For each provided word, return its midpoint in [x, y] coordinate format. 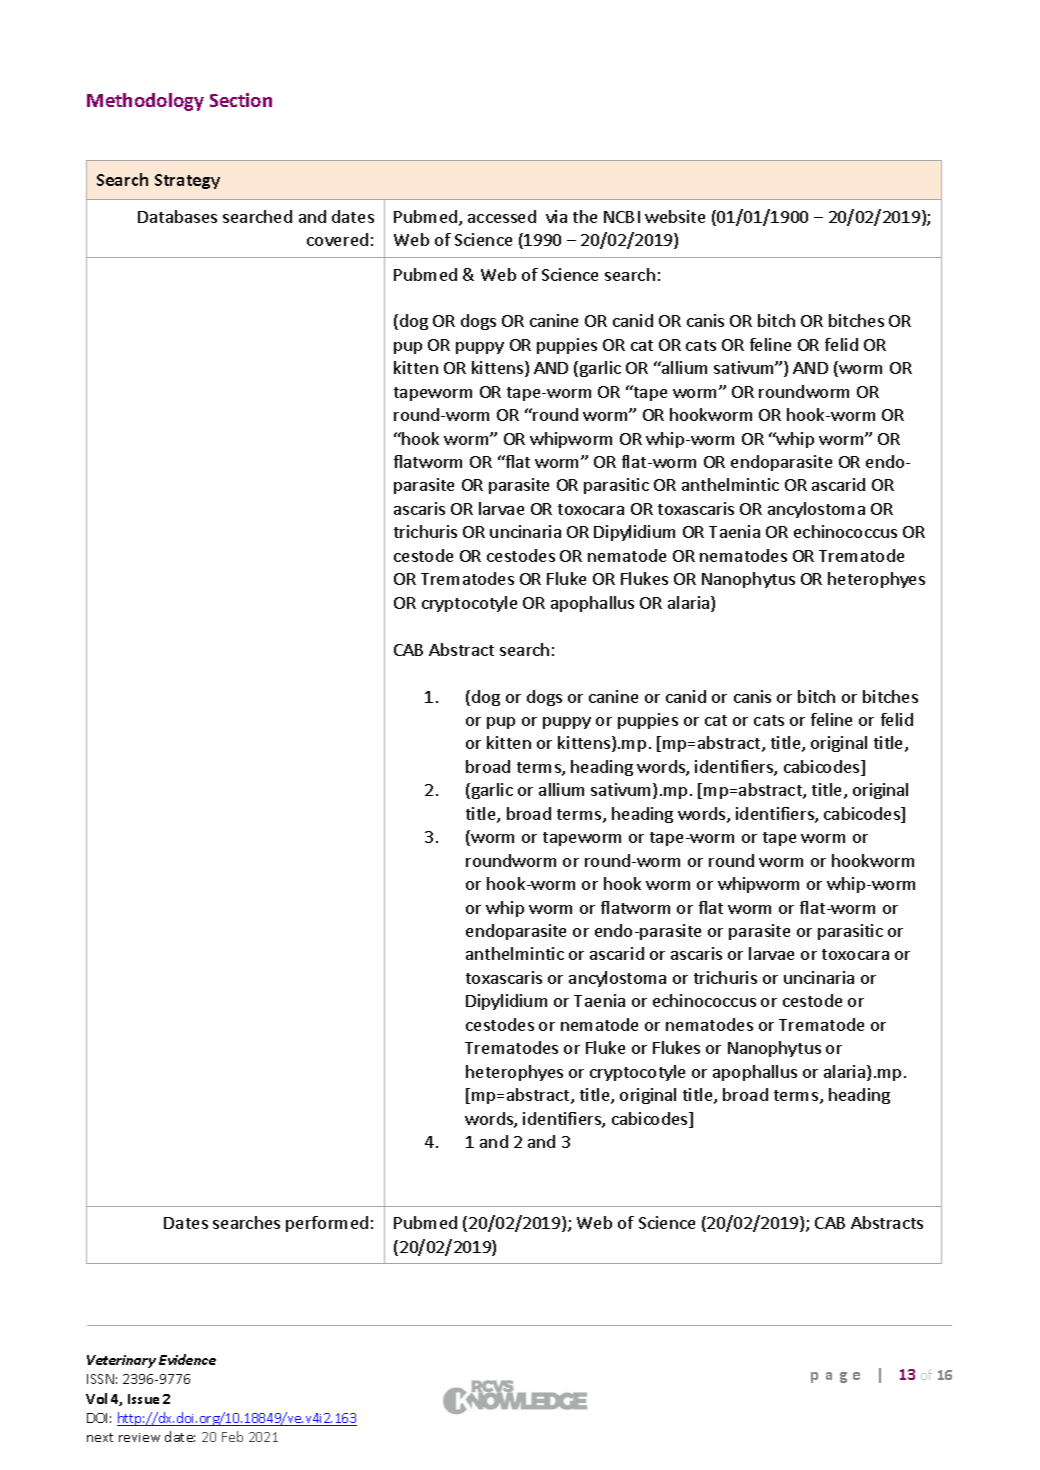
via [556, 216]
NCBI [622, 217]
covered [337, 239]
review [139, 1437]
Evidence [187, 1359]
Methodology [145, 102]
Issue [143, 1399]
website [675, 216]
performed [327, 1224]
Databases [177, 216]
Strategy [187, 181]
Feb [232, 1436]
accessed [502, 216]
